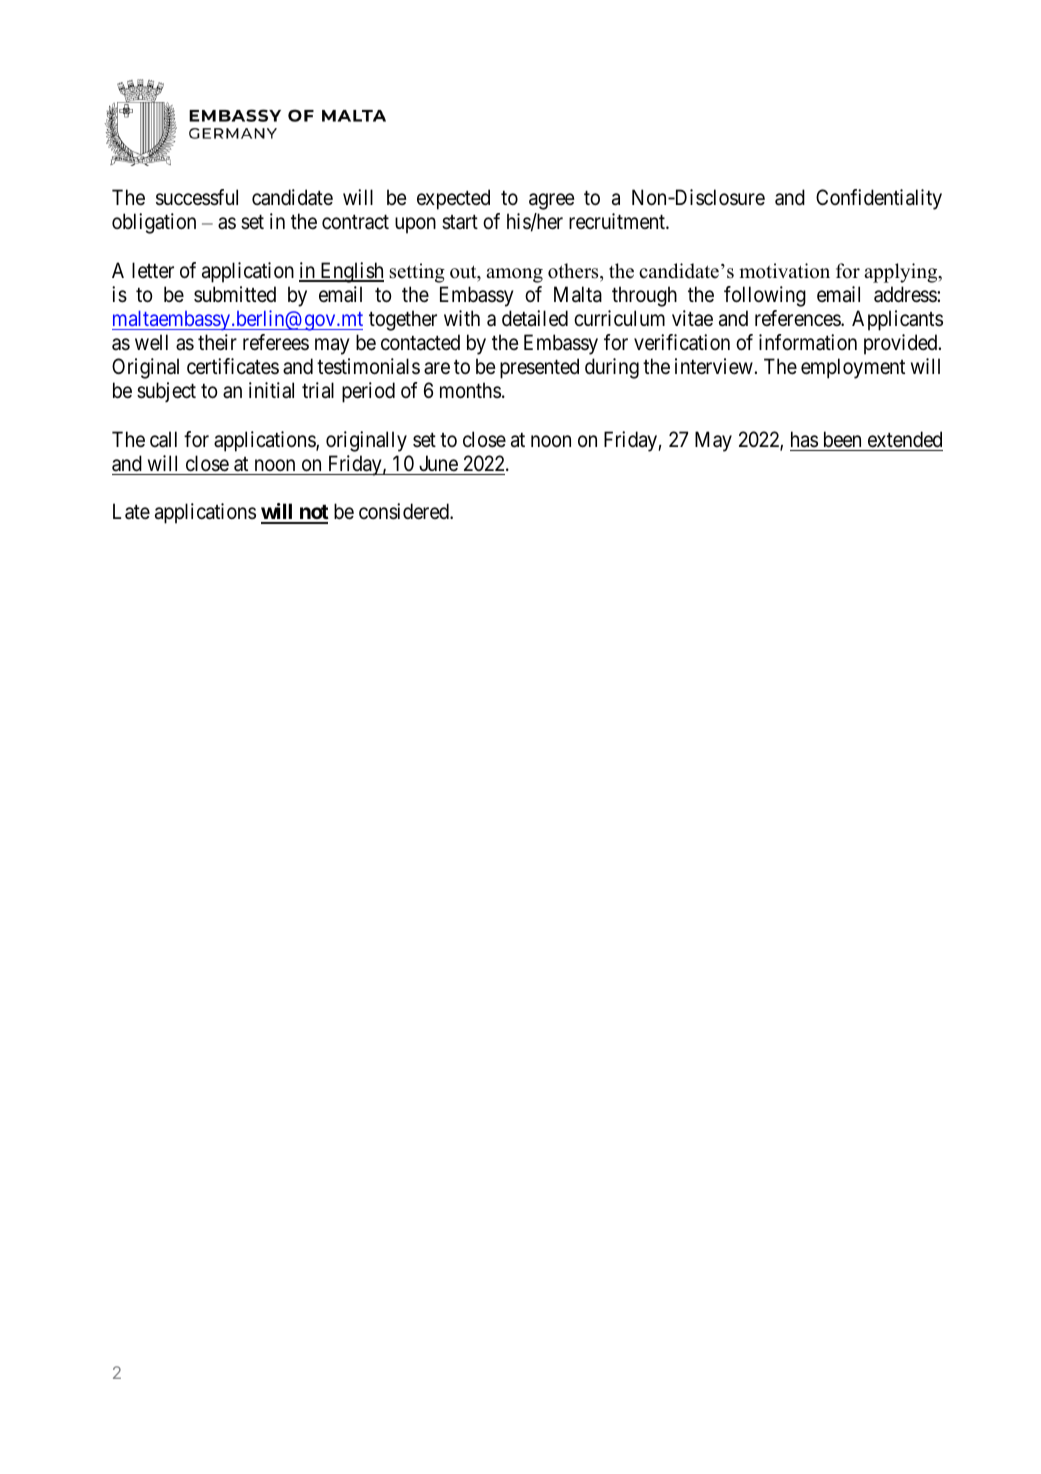 This document has height=1474, width=1041. What do you see at coordinates (470, 390) in the document?
I see `months` at bounding box center [470, 390].
